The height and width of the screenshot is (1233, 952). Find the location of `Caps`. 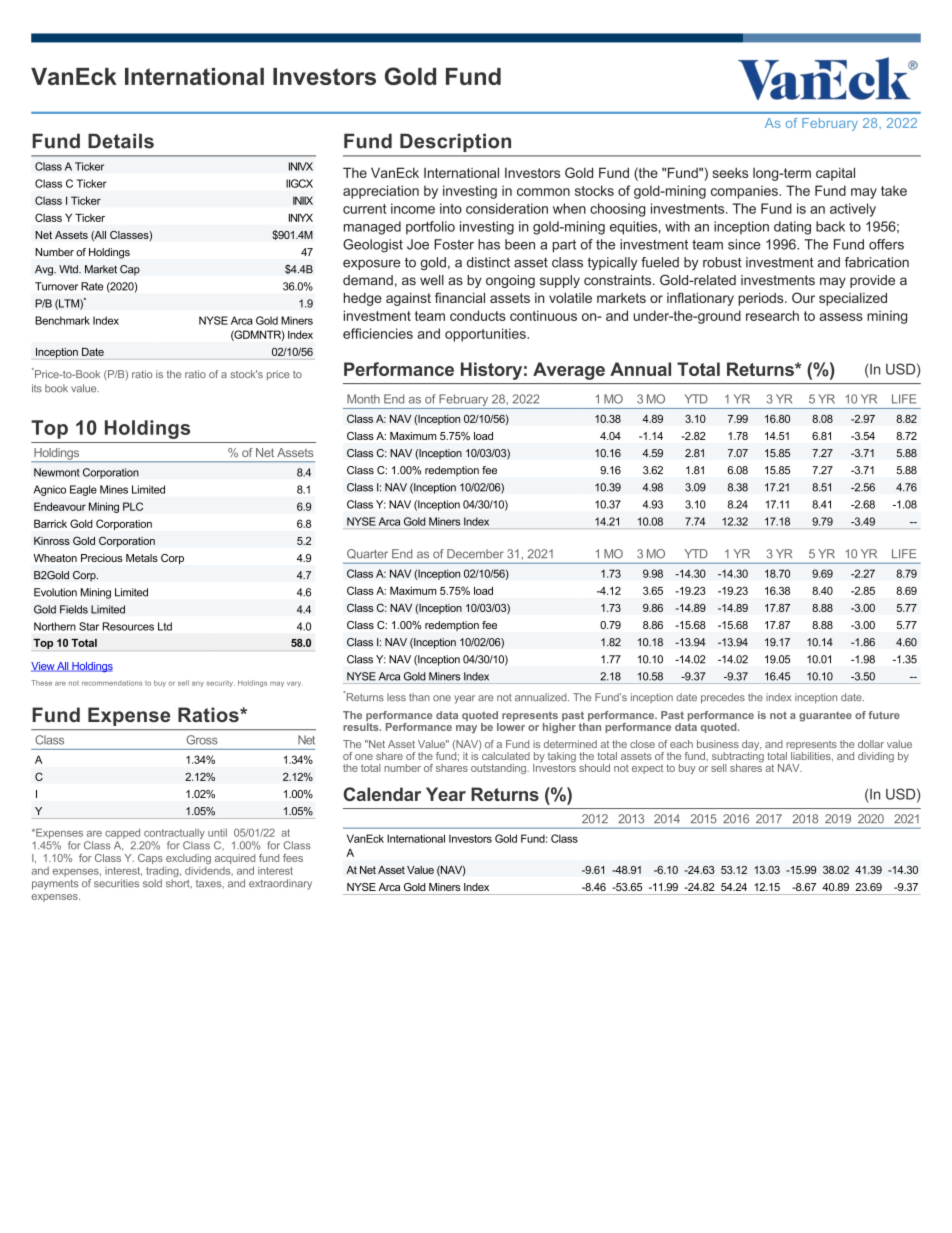

Caps is located at coordinates (151, 860).
